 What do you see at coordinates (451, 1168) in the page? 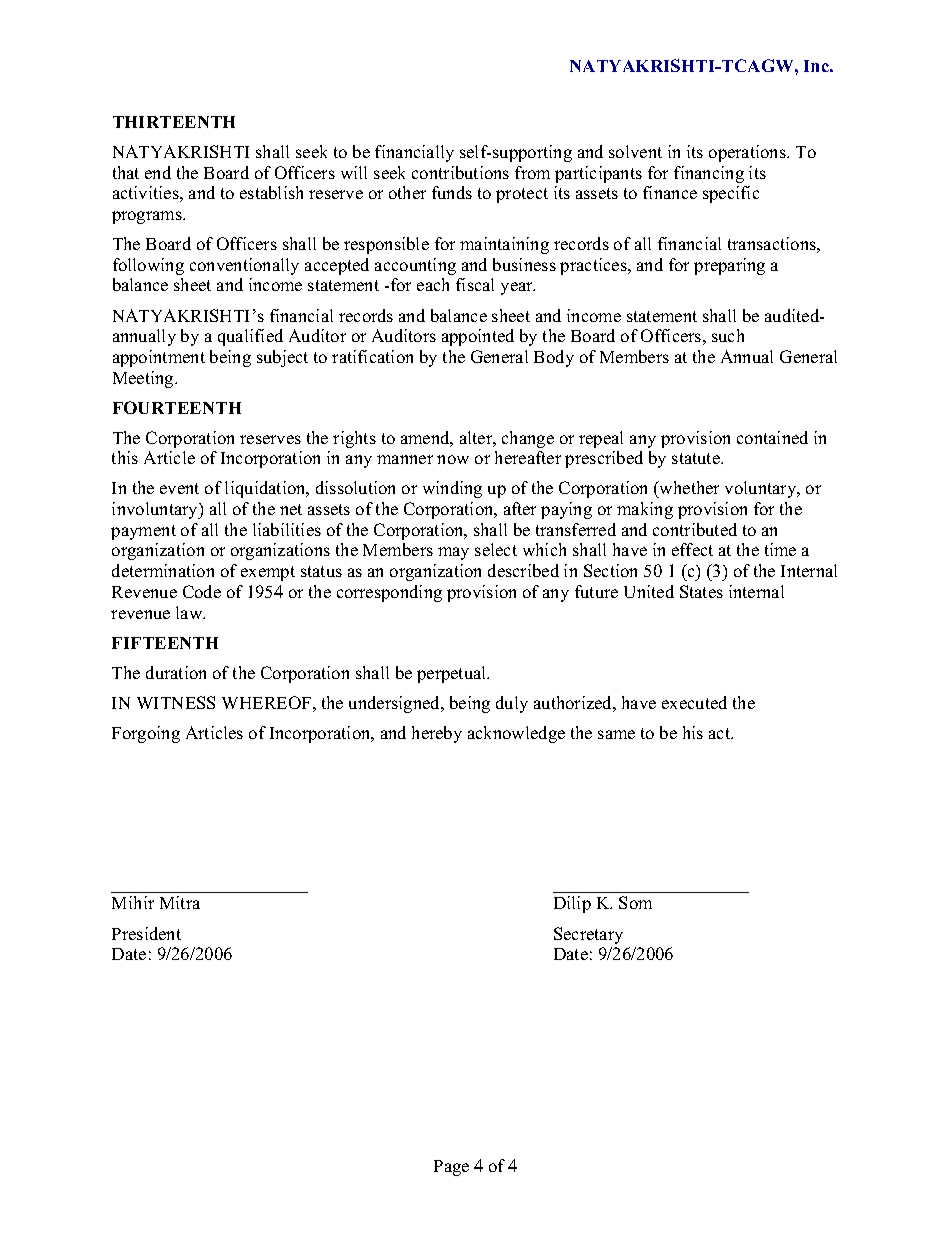
I see `Page` at bounding box center [451, 1168].
